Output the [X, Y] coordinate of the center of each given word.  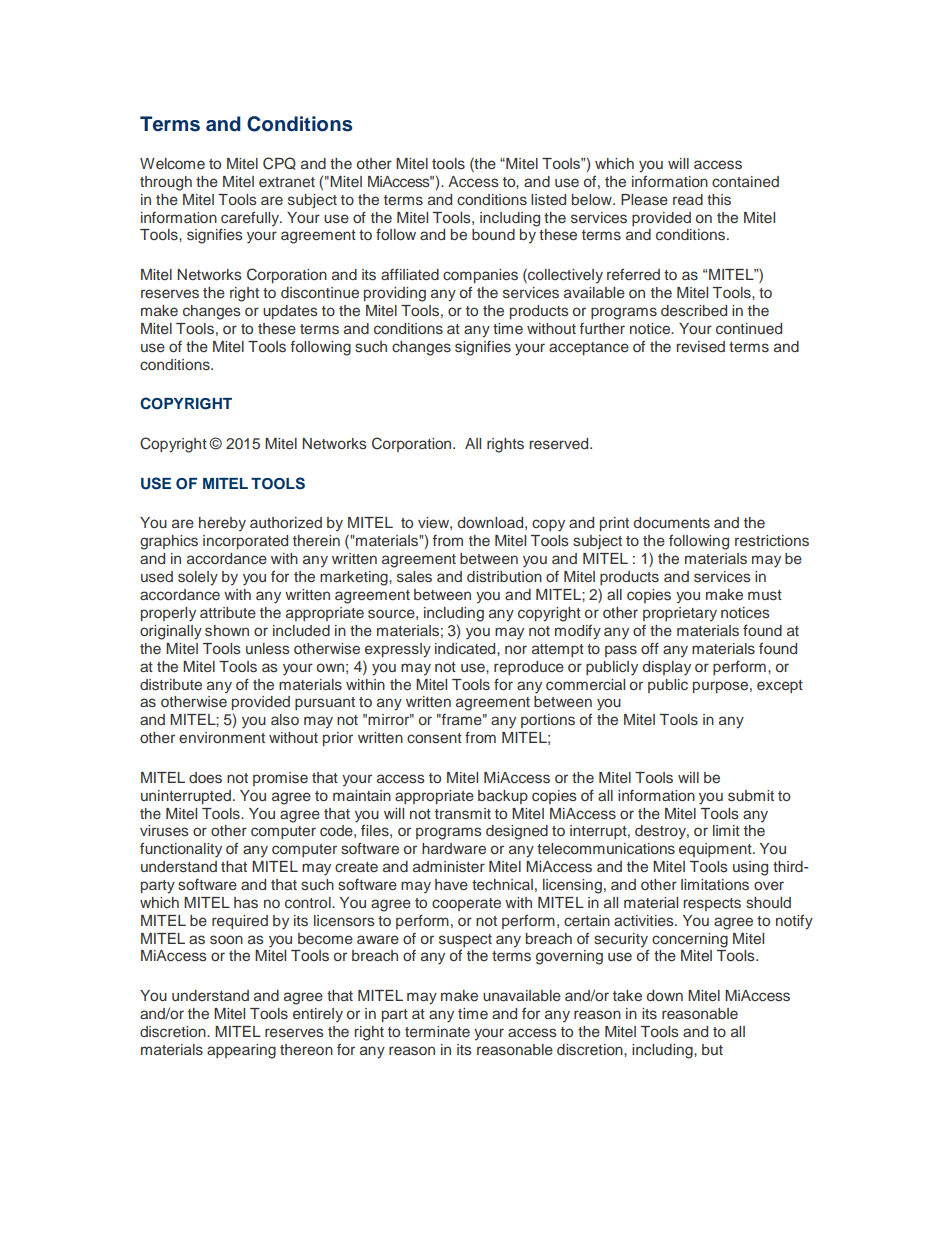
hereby [222, 524]
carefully [251, 218]
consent [434, 738]
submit [751, 796]
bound [493, 234]
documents [672, 522]
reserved [560, 443]
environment [222, 737]
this [719, 200]
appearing [241, 1051]
